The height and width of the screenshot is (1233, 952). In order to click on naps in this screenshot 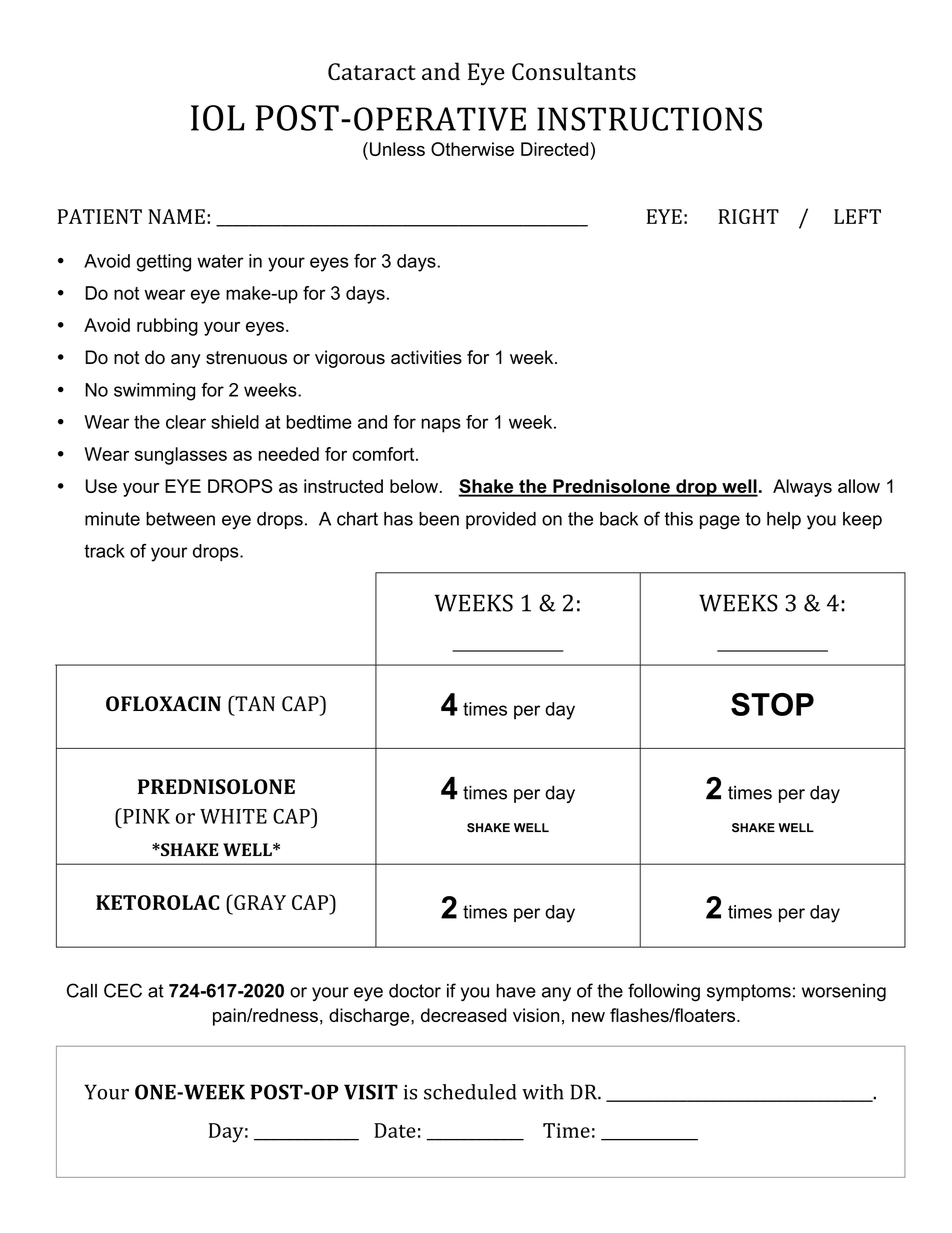, I will do `click(441, 425)`.
